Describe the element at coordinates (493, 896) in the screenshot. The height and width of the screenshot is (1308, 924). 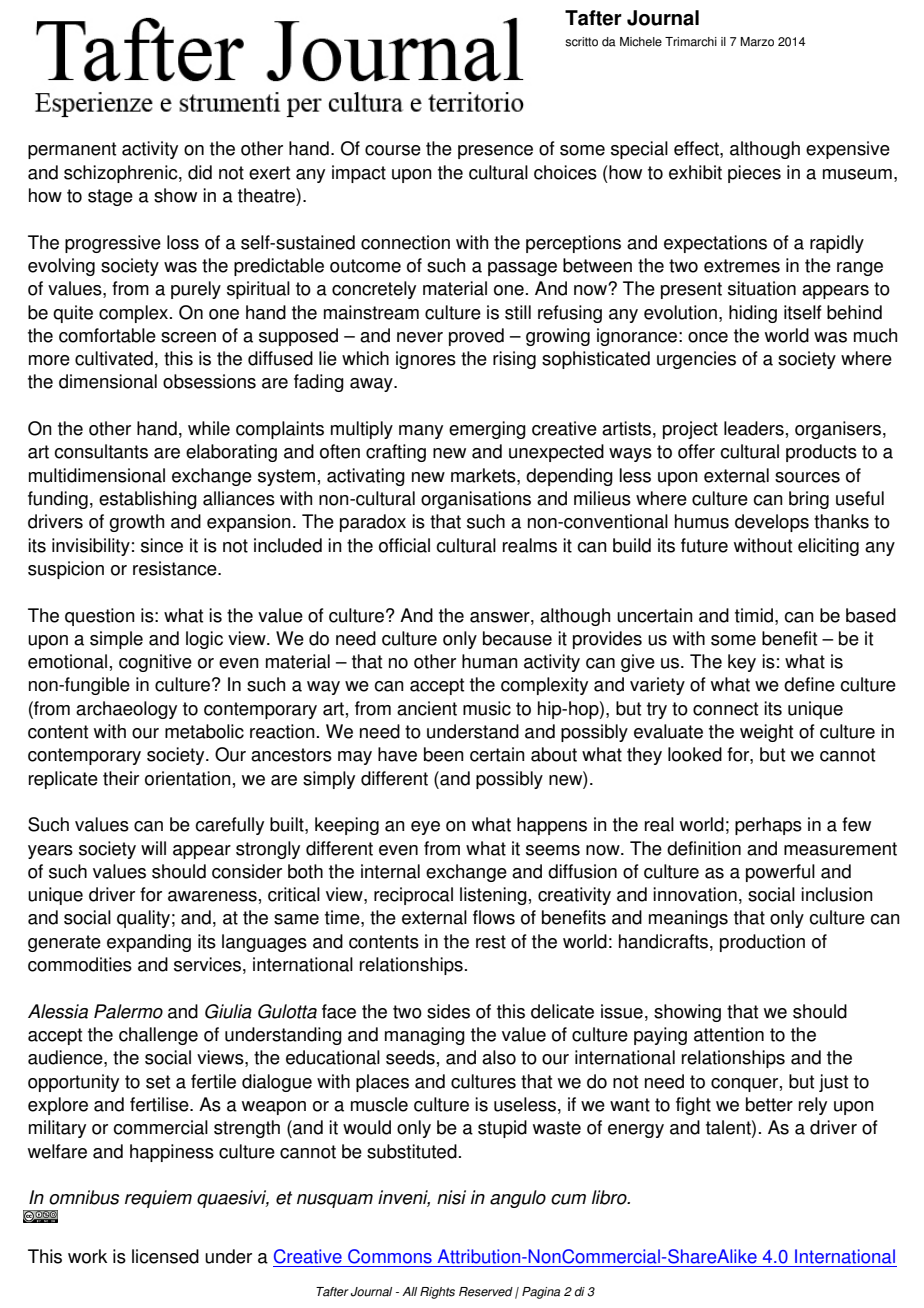
I see `listening` at that location.
